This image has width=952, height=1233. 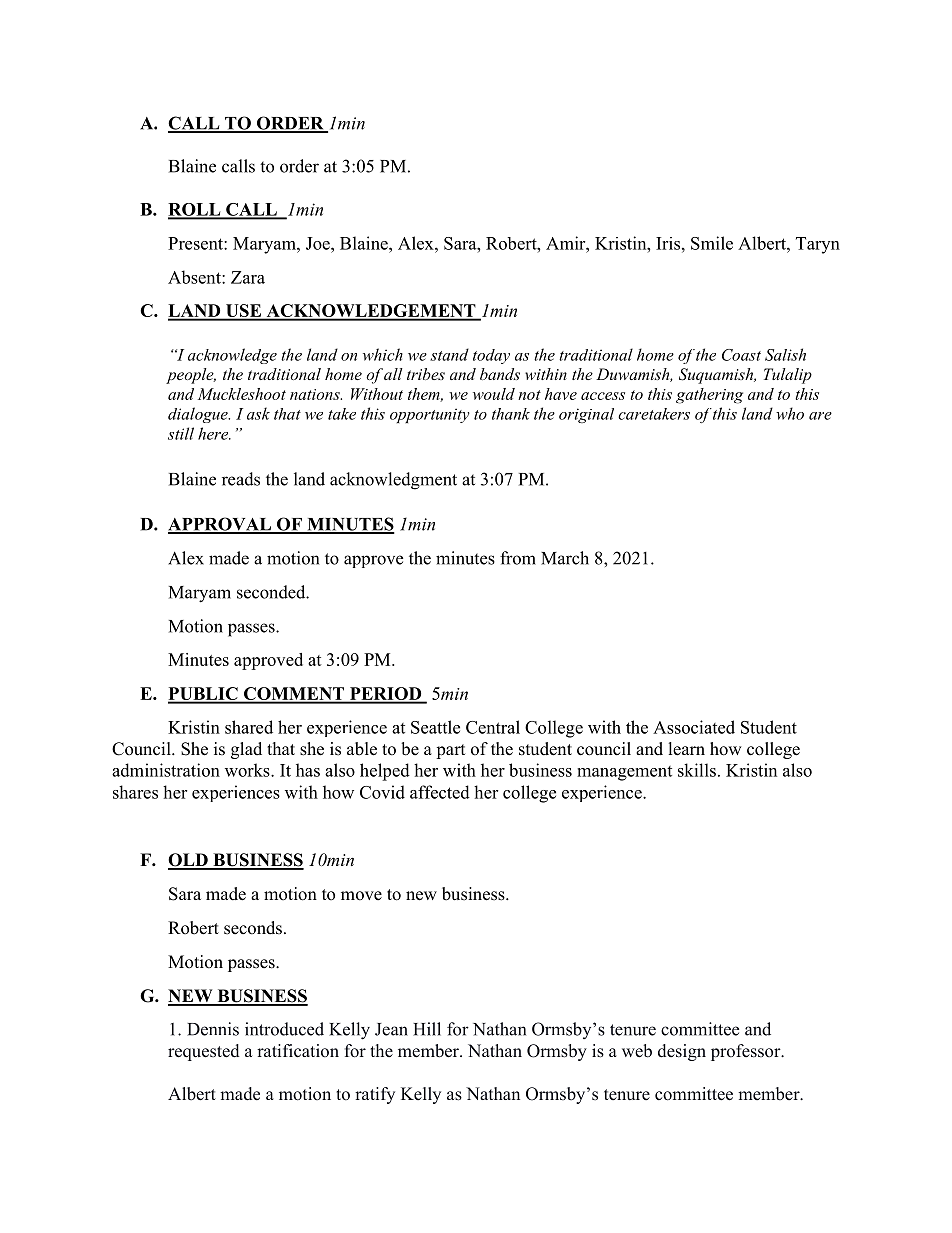 I want to click on Hill, so click(x=427, y=1029).
